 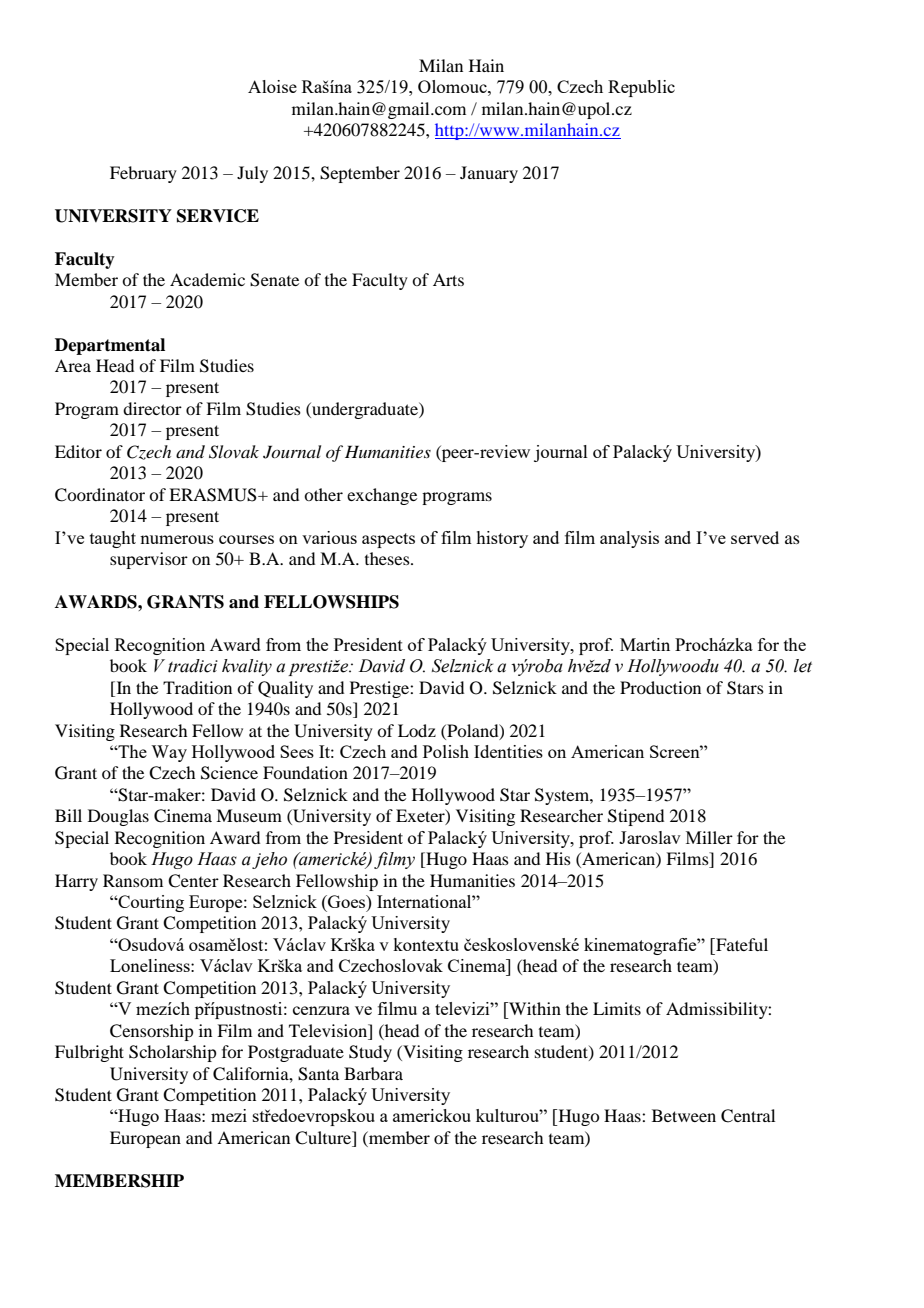 I want to click on January, so click(x=489, y=174).
